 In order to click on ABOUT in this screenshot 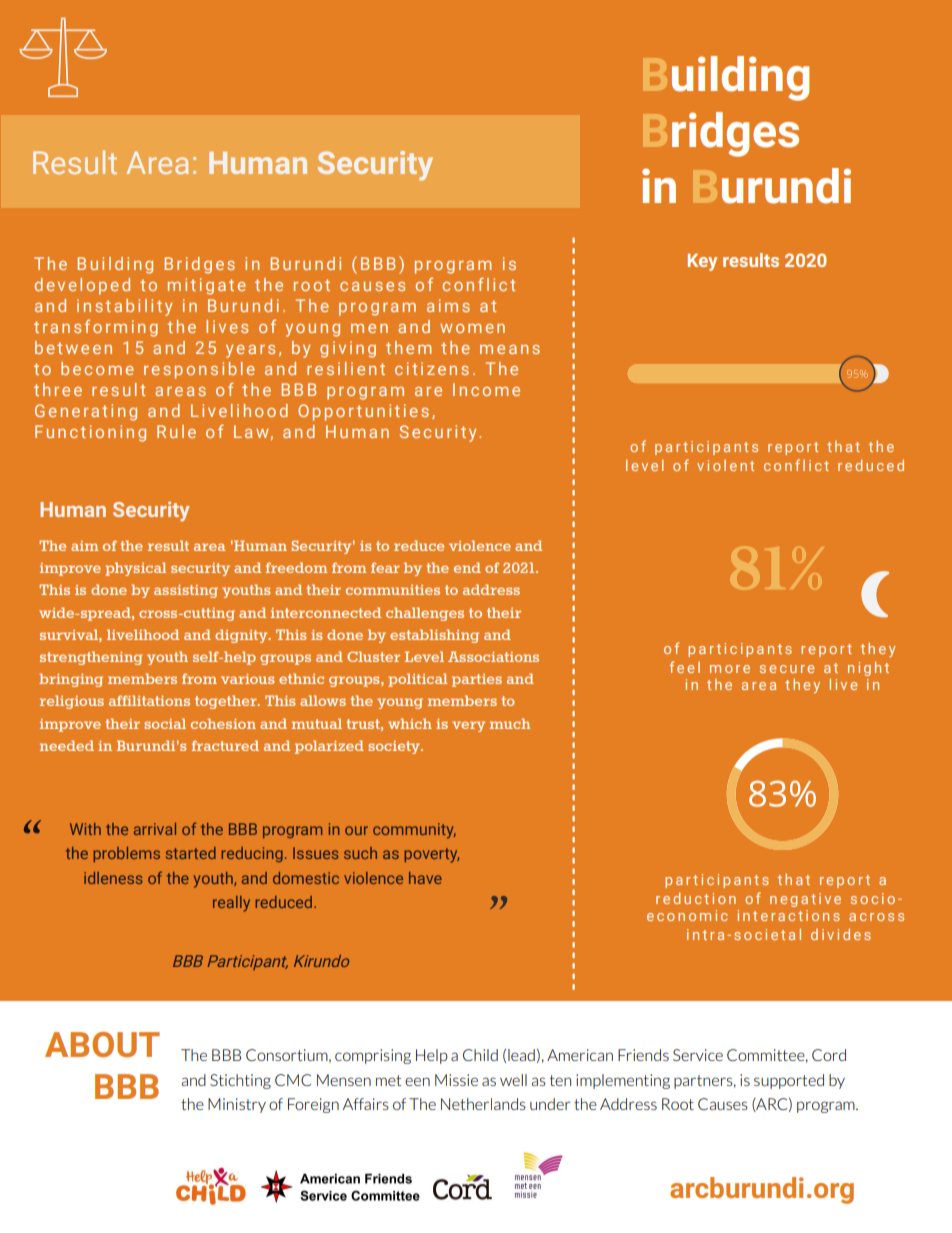, I will do `click(102, 1044)`.
